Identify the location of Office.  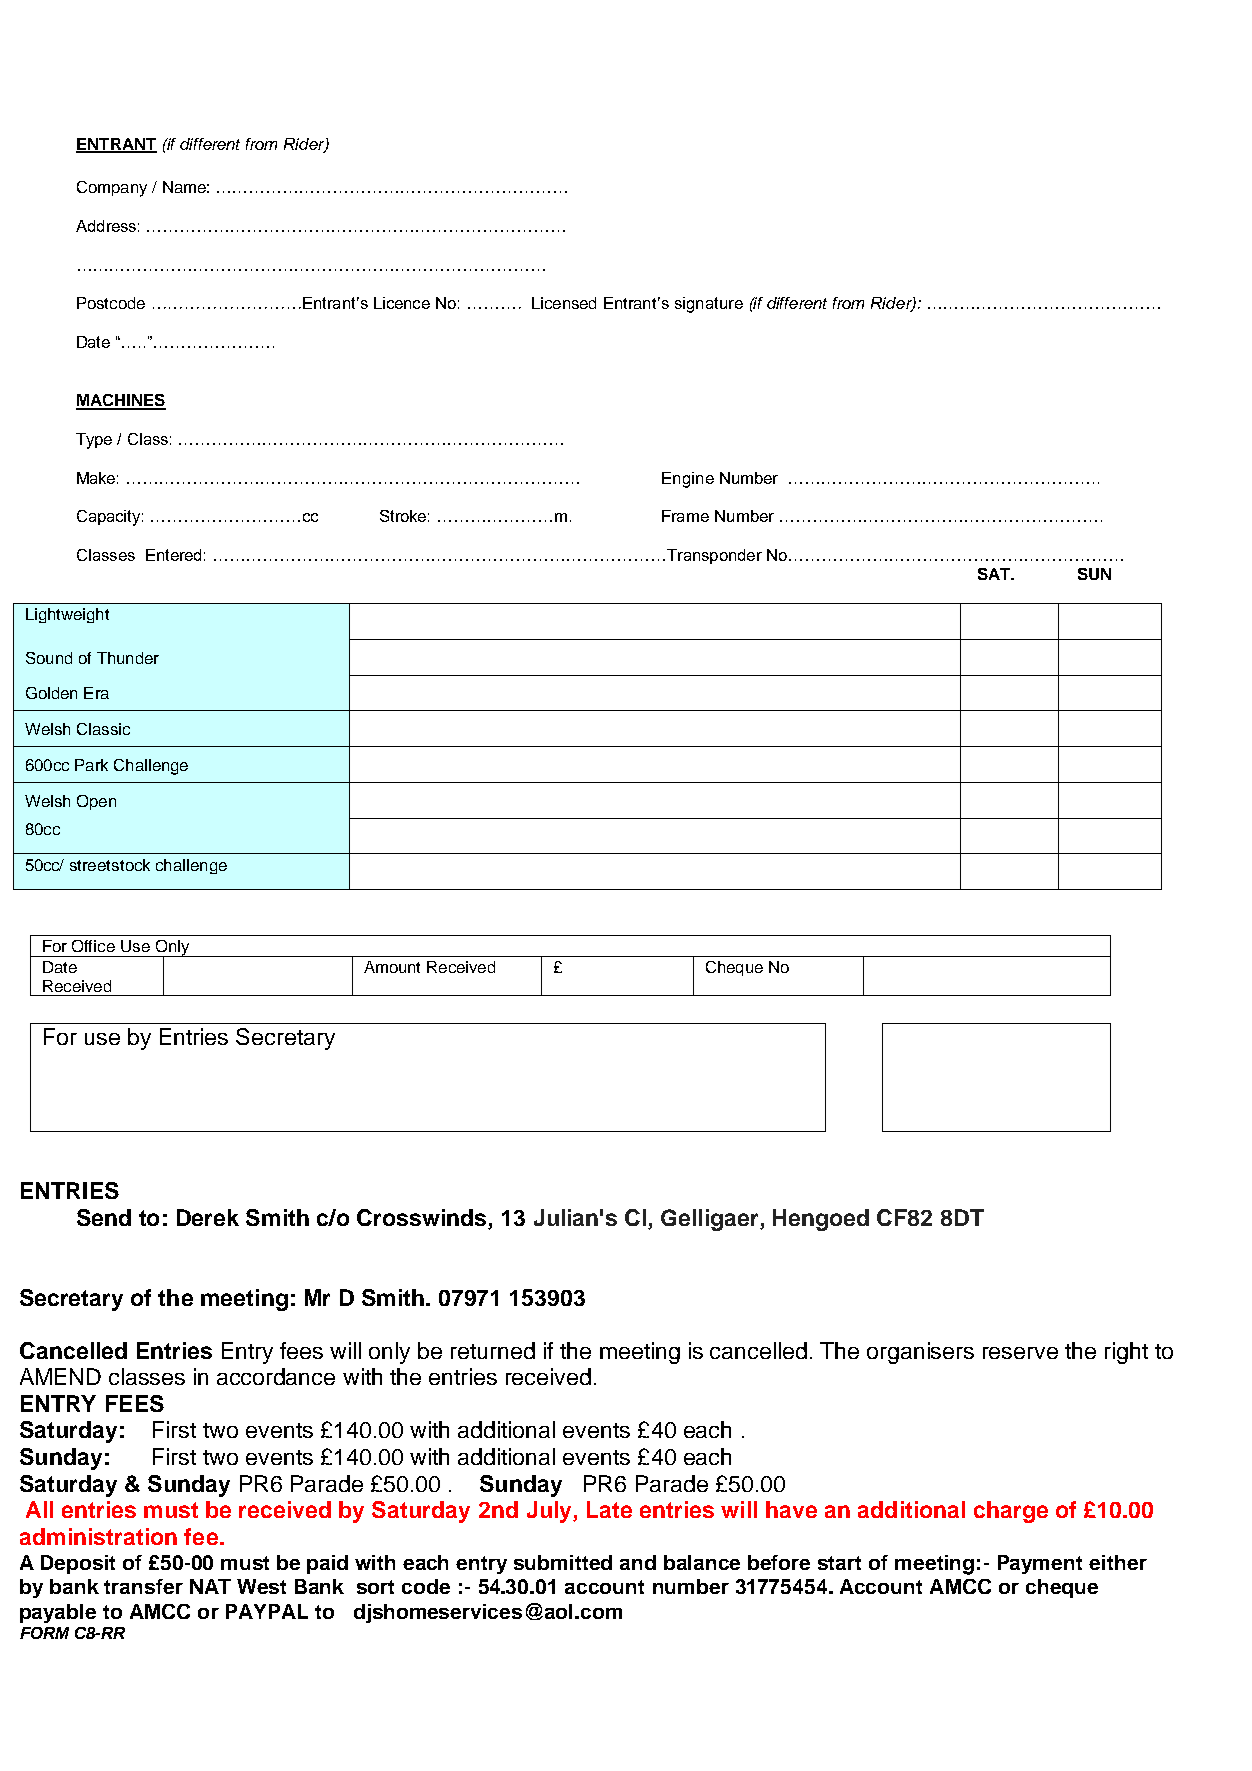
(93, 946).
